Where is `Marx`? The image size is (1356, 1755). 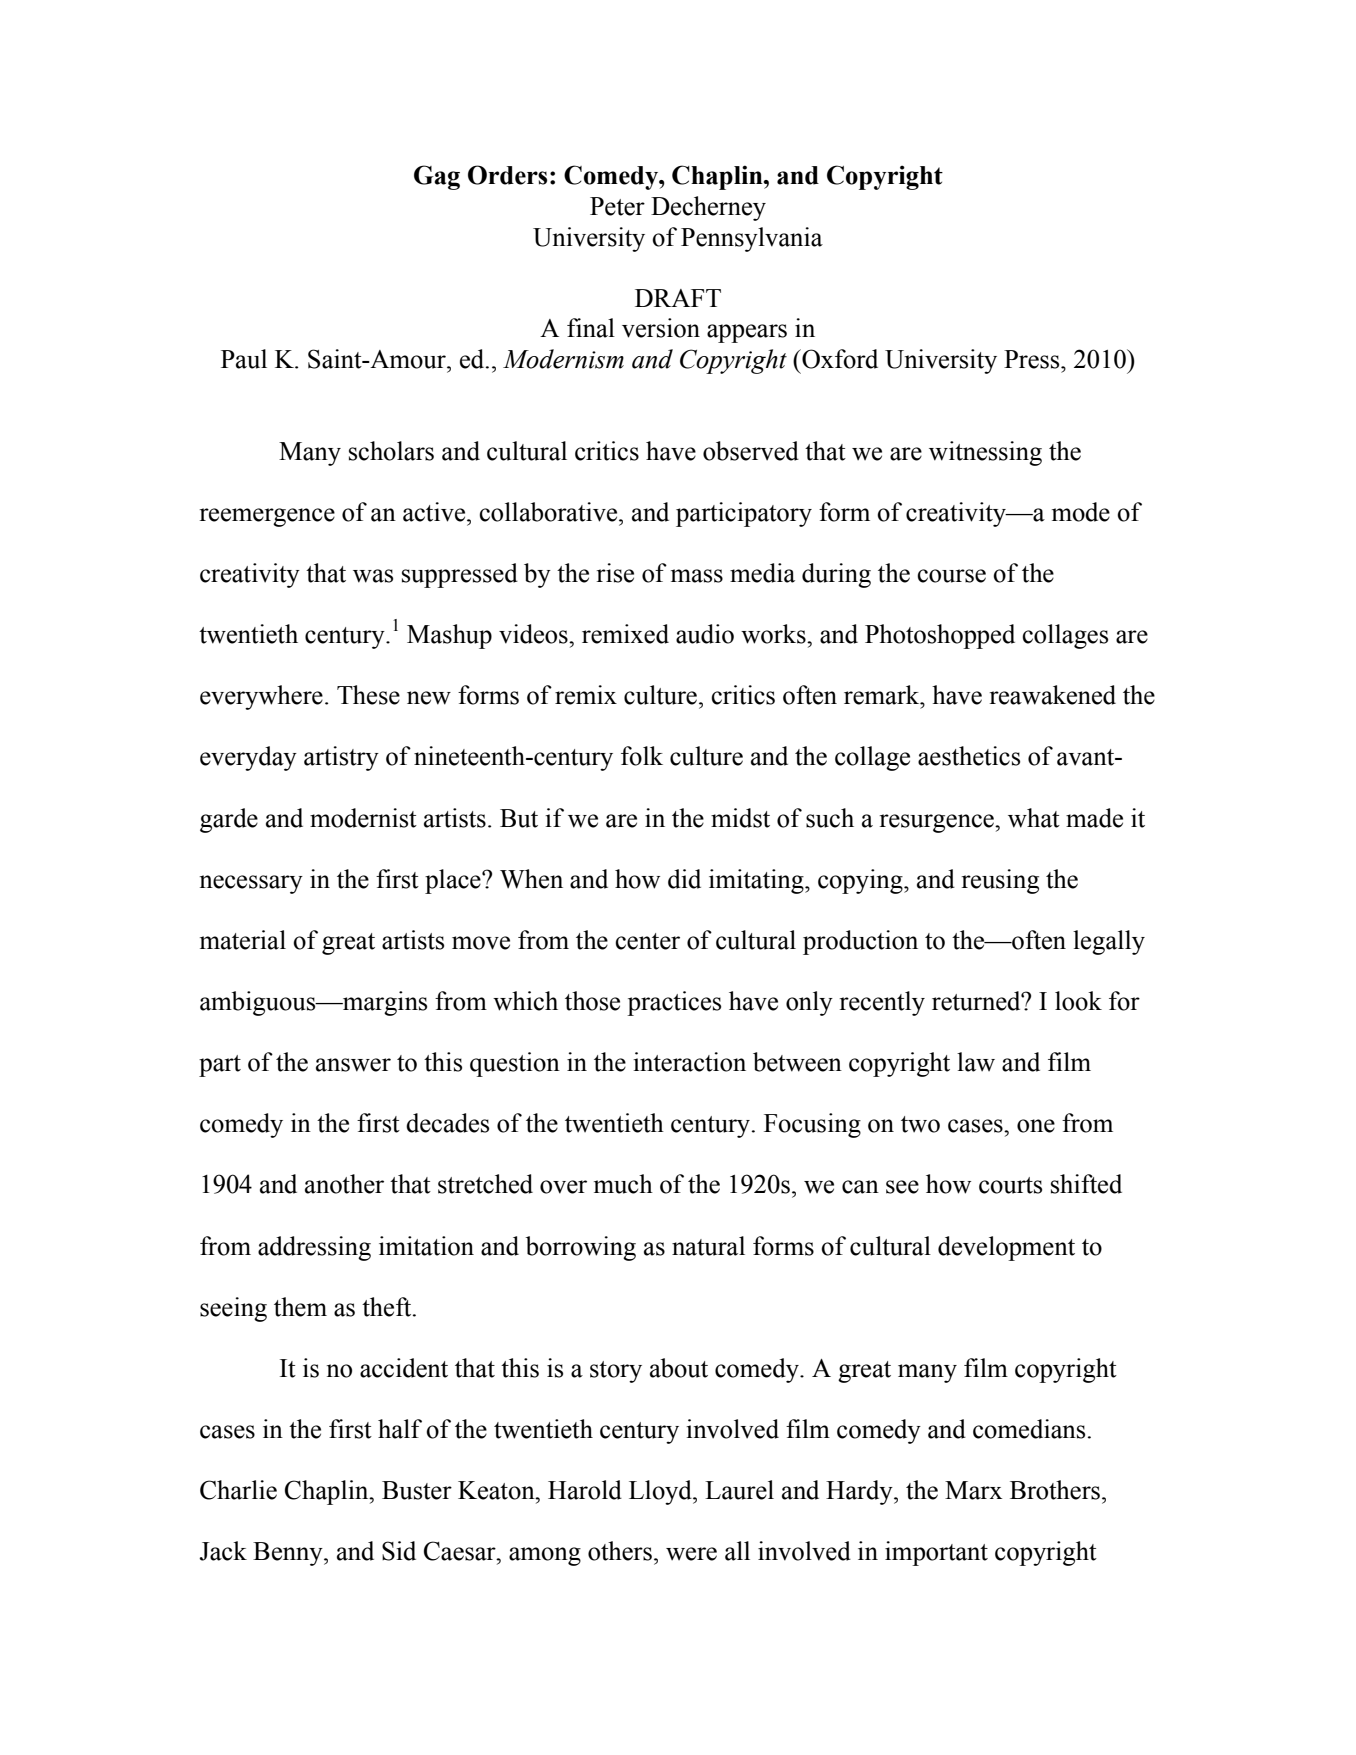 Marx is located at coordinates (973, 1490).
